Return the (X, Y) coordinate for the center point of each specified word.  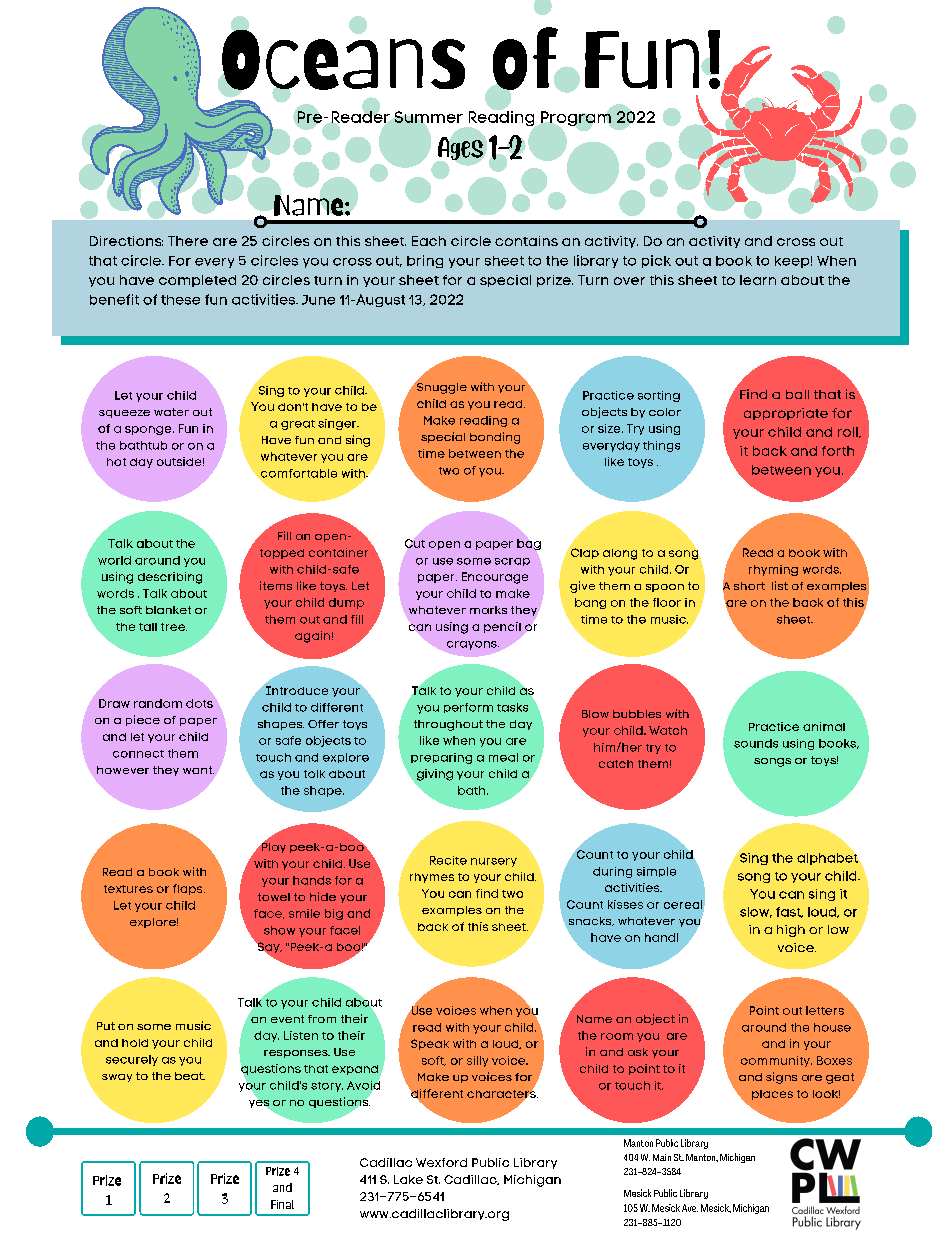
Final (282, 1204)
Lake (408, 1179)
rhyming (773, 570)
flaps (189, 889)
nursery (494, 862)
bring (425, 261)
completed (197, 281)
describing (170, 578)
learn (758, 280)
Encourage (495, 578)
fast (789, 912)
